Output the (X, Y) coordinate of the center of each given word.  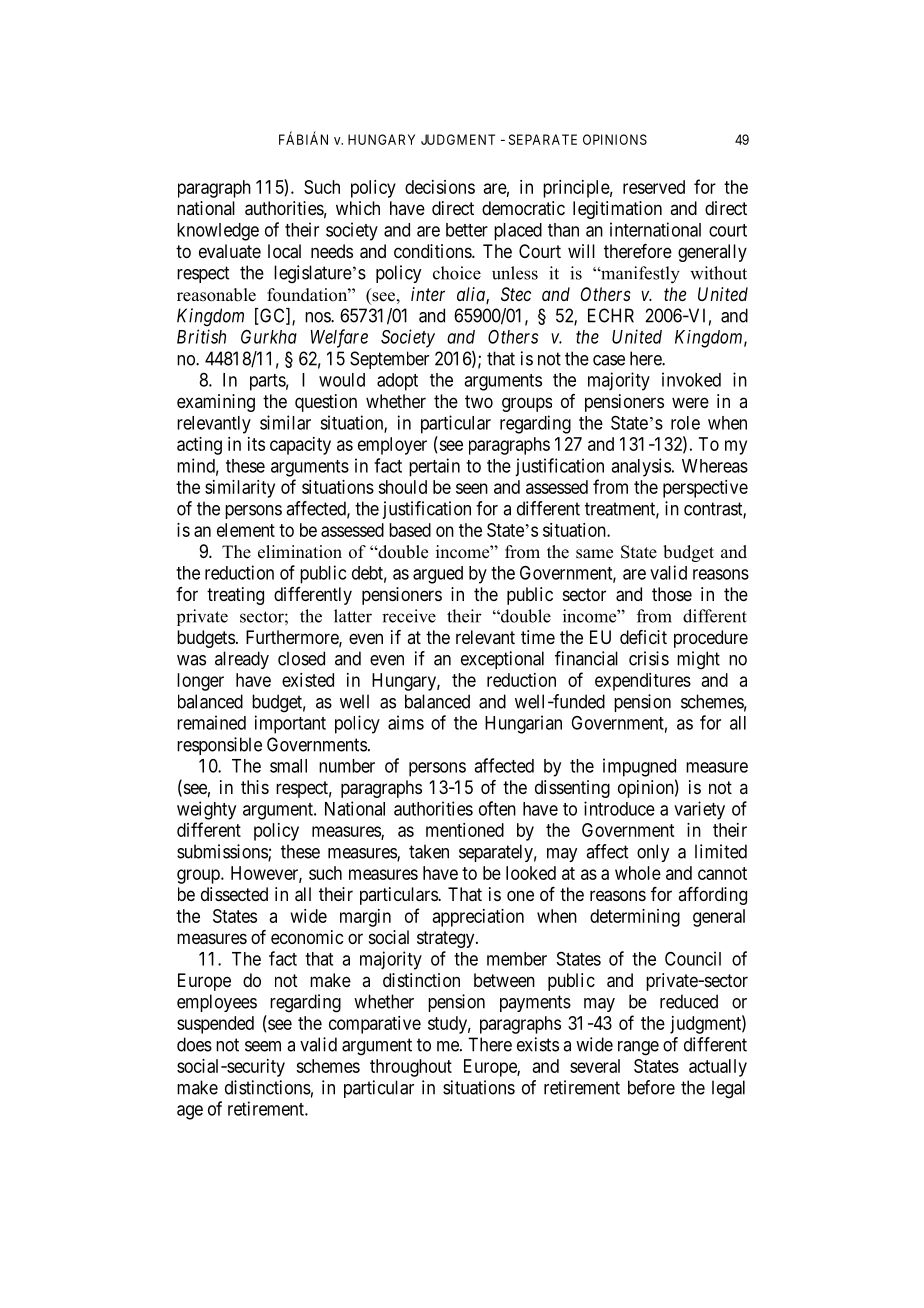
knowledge (218, 232)
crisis (649, 658)
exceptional (502, 660)
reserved (654, 187)
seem (263, 1046)
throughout (411, 1068)
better (467, 230)
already (242, 660)
